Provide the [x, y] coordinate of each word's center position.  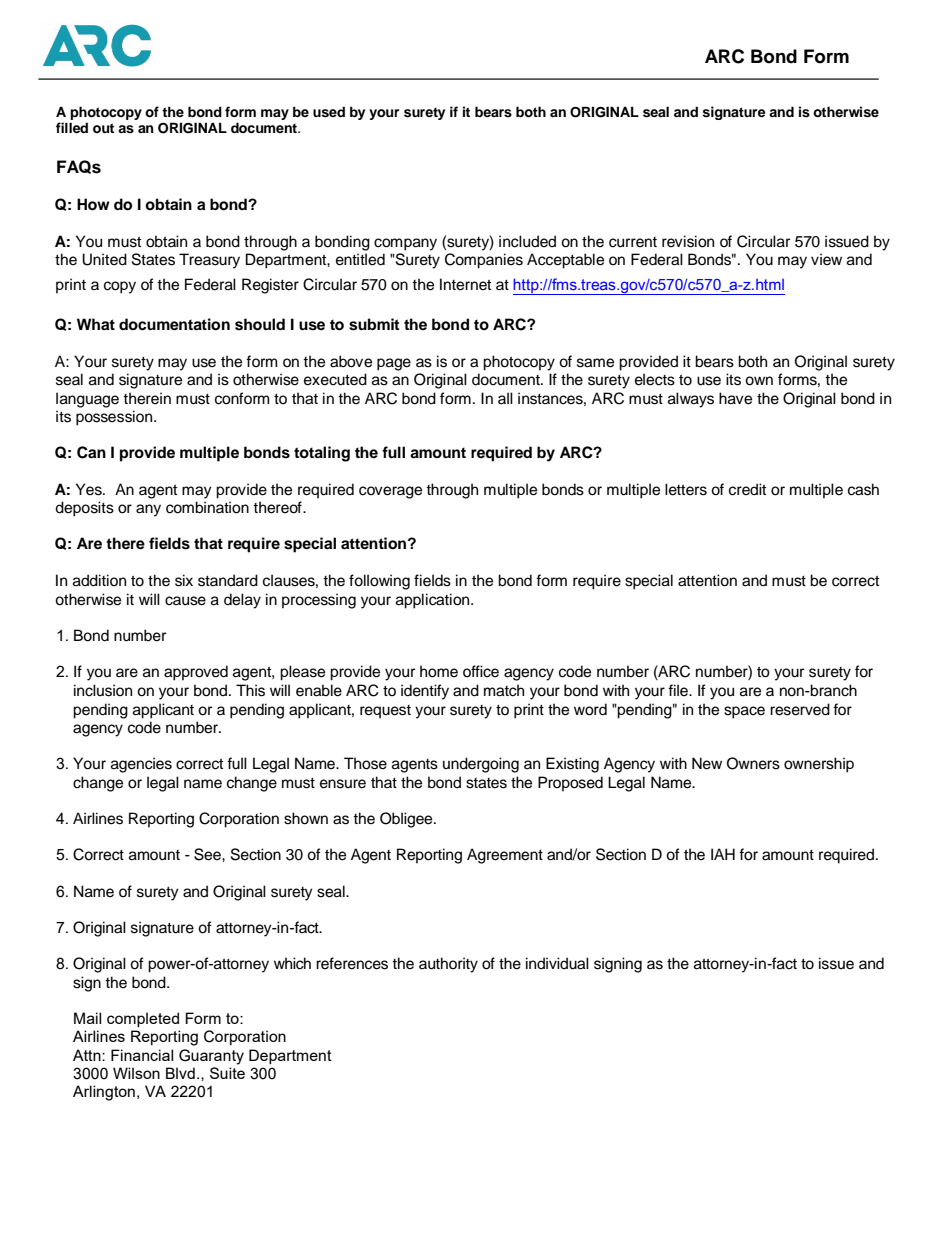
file [679, 690]
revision [688, 241]
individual [557, 963]
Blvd [180, 1073]
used [329, 112]
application [434, 601]
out [103, 128]
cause [185, 601]
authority [448, 965]
